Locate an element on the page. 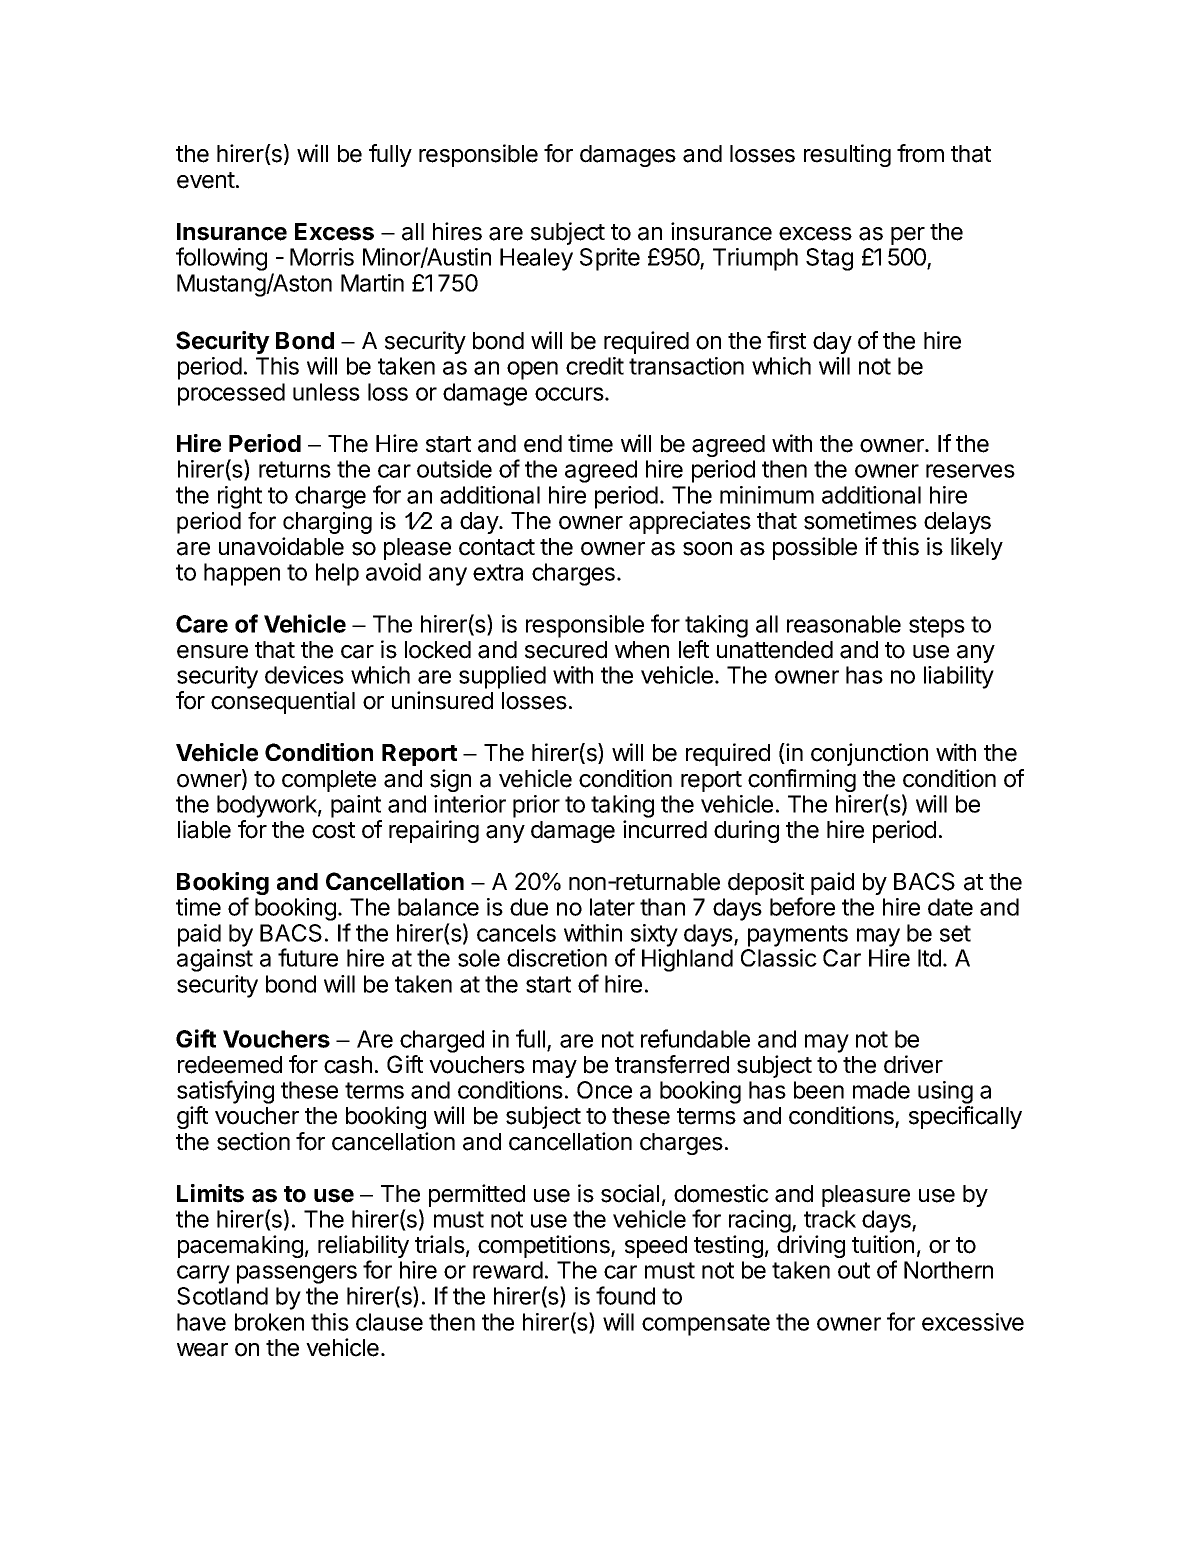 The image size is (1203, 1556). future is located at coordinates (308, 957).
